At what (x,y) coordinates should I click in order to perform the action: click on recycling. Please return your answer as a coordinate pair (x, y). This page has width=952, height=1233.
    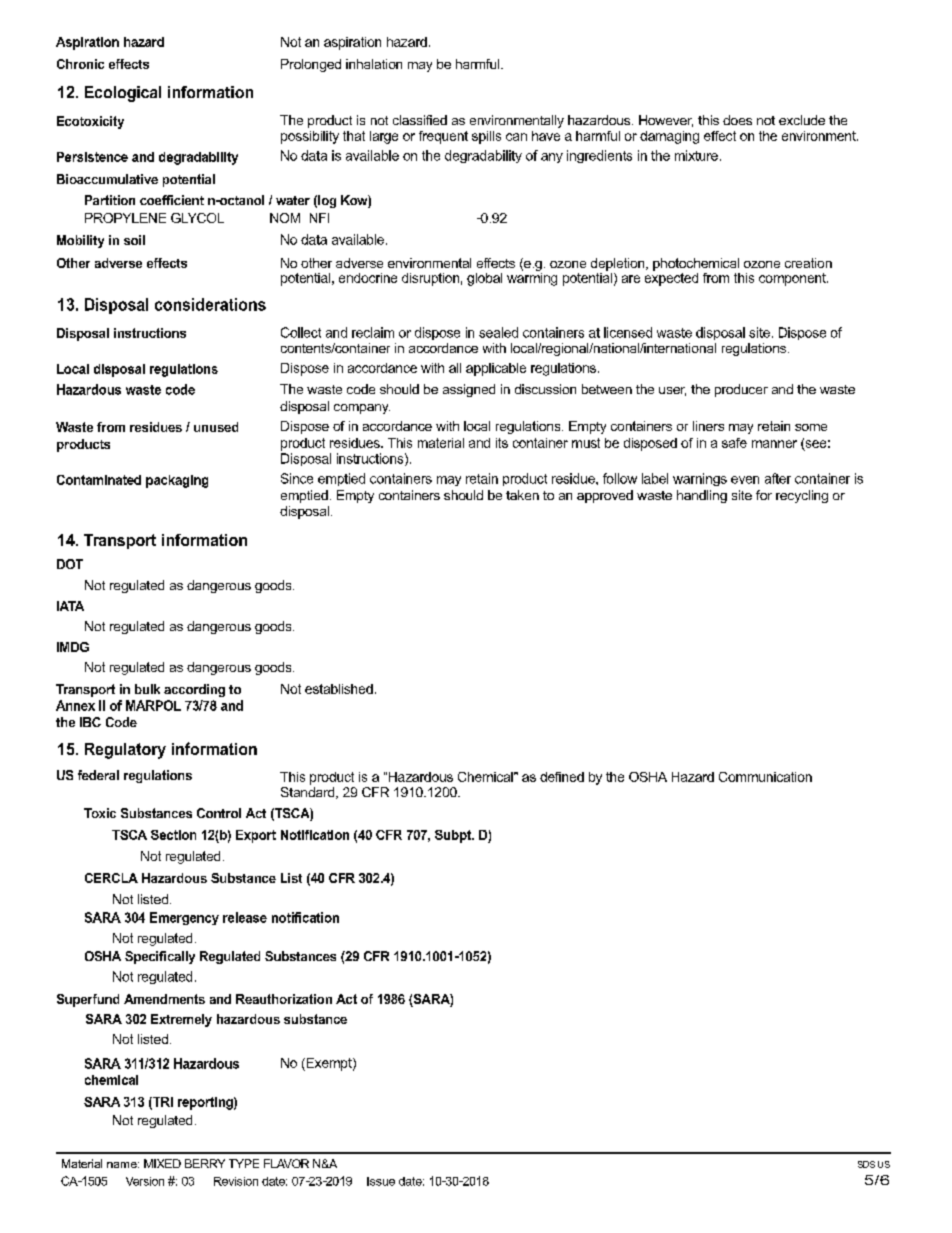
    Looking at the image, I should click on (802, 496).
